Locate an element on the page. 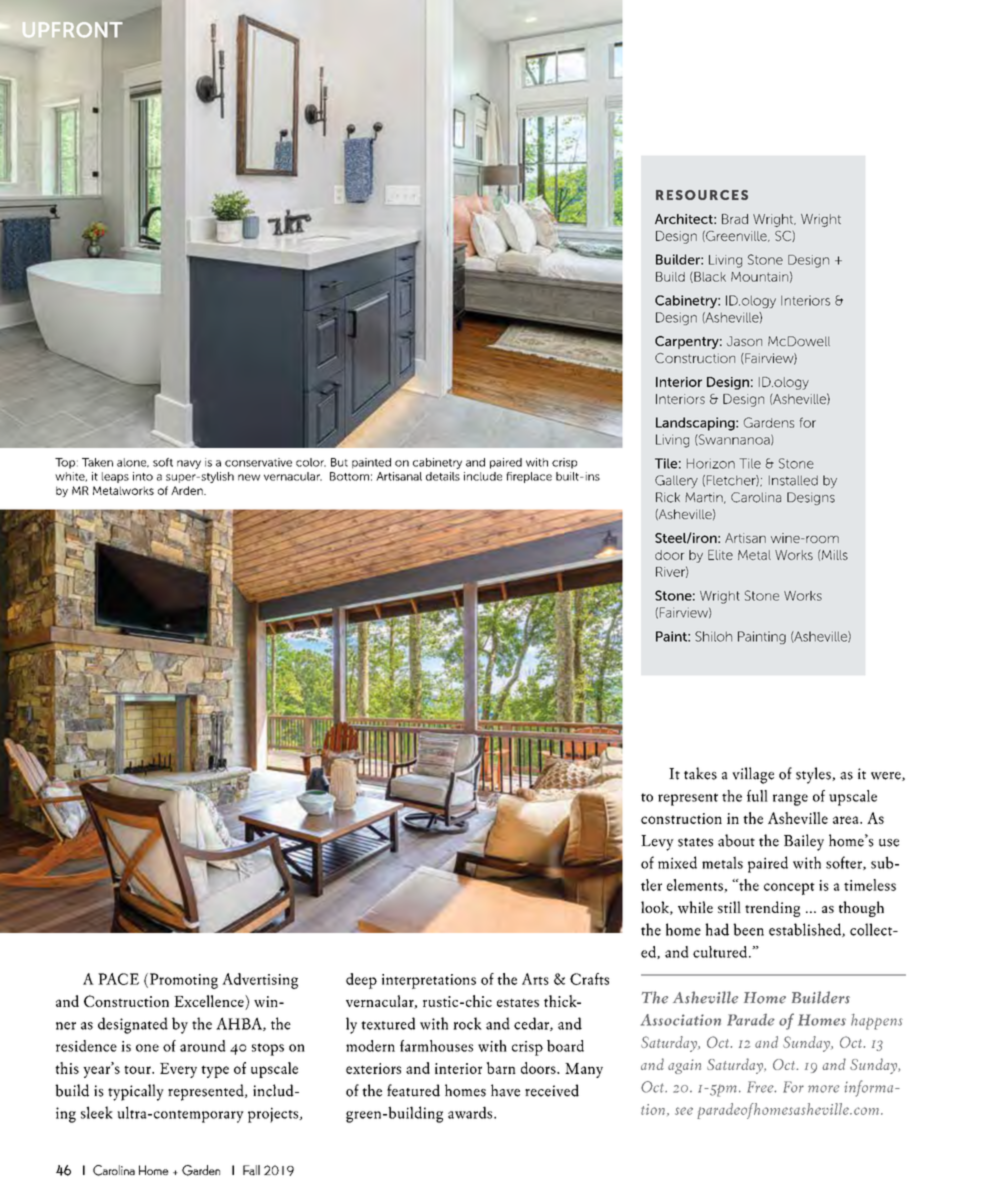 This document has width=996, height=1204. Black is located at coordinates (709, 277).
